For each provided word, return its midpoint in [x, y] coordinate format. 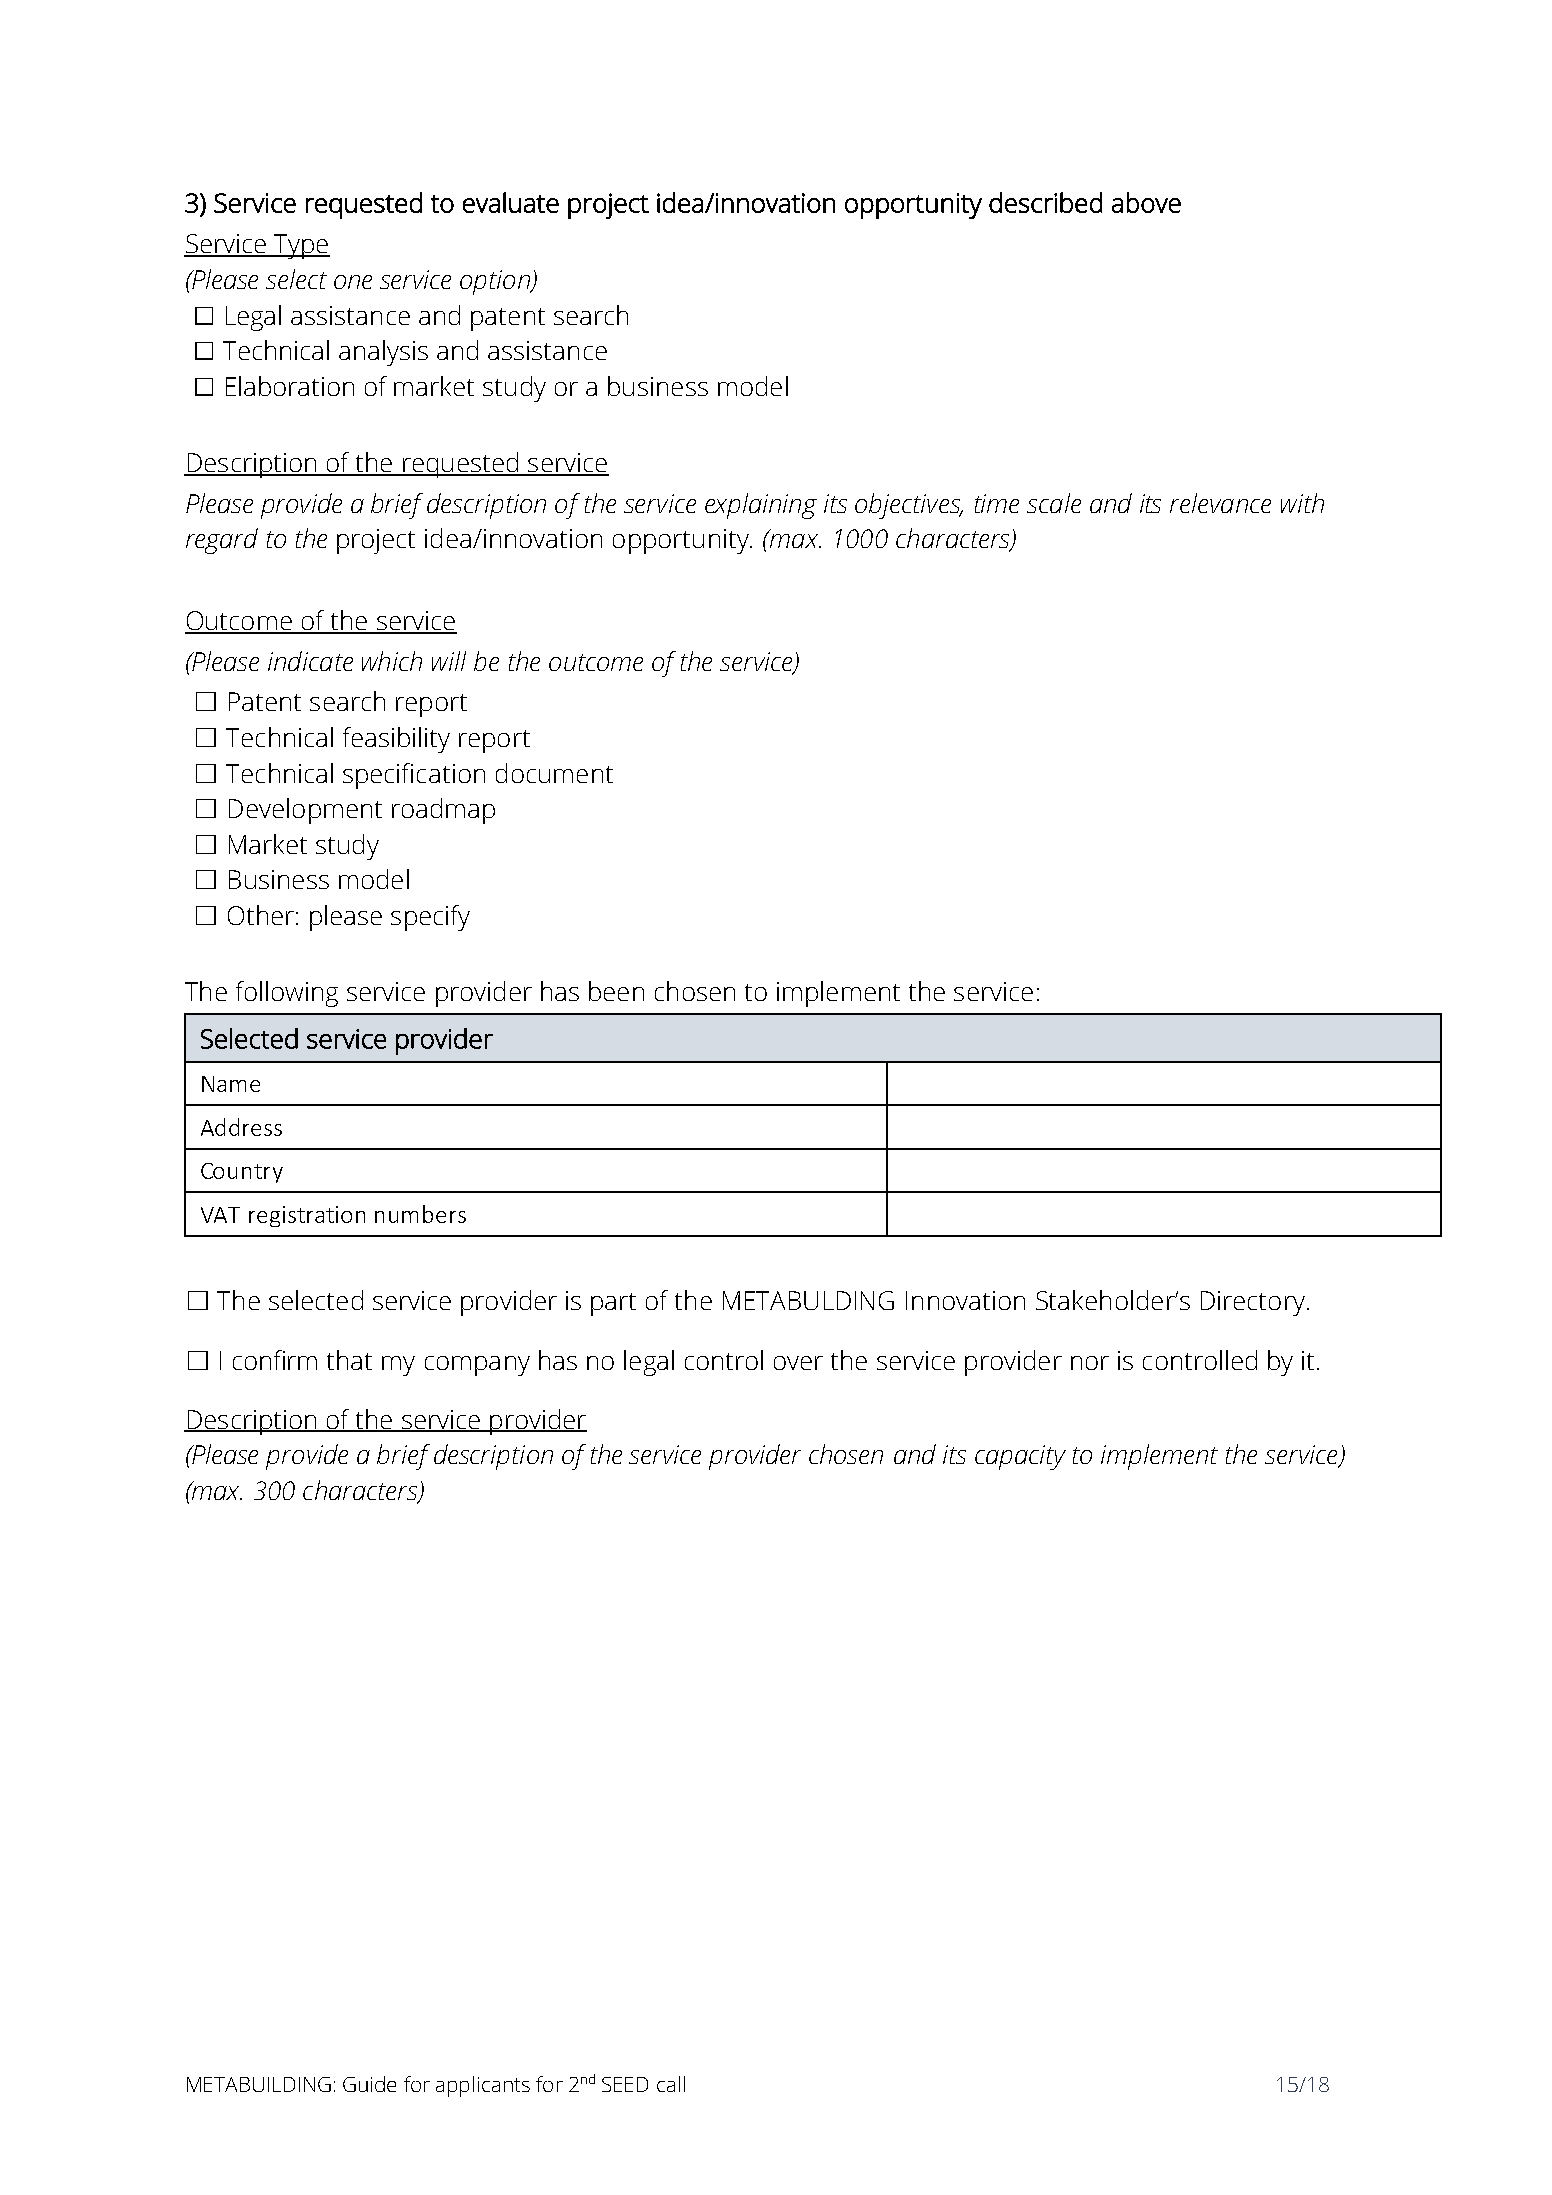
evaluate [511, 202]
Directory [1253, 1303]
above [1146, 202]
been [616, 991]
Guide [369, 2084]
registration [307, 1216]
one [353, 282]
